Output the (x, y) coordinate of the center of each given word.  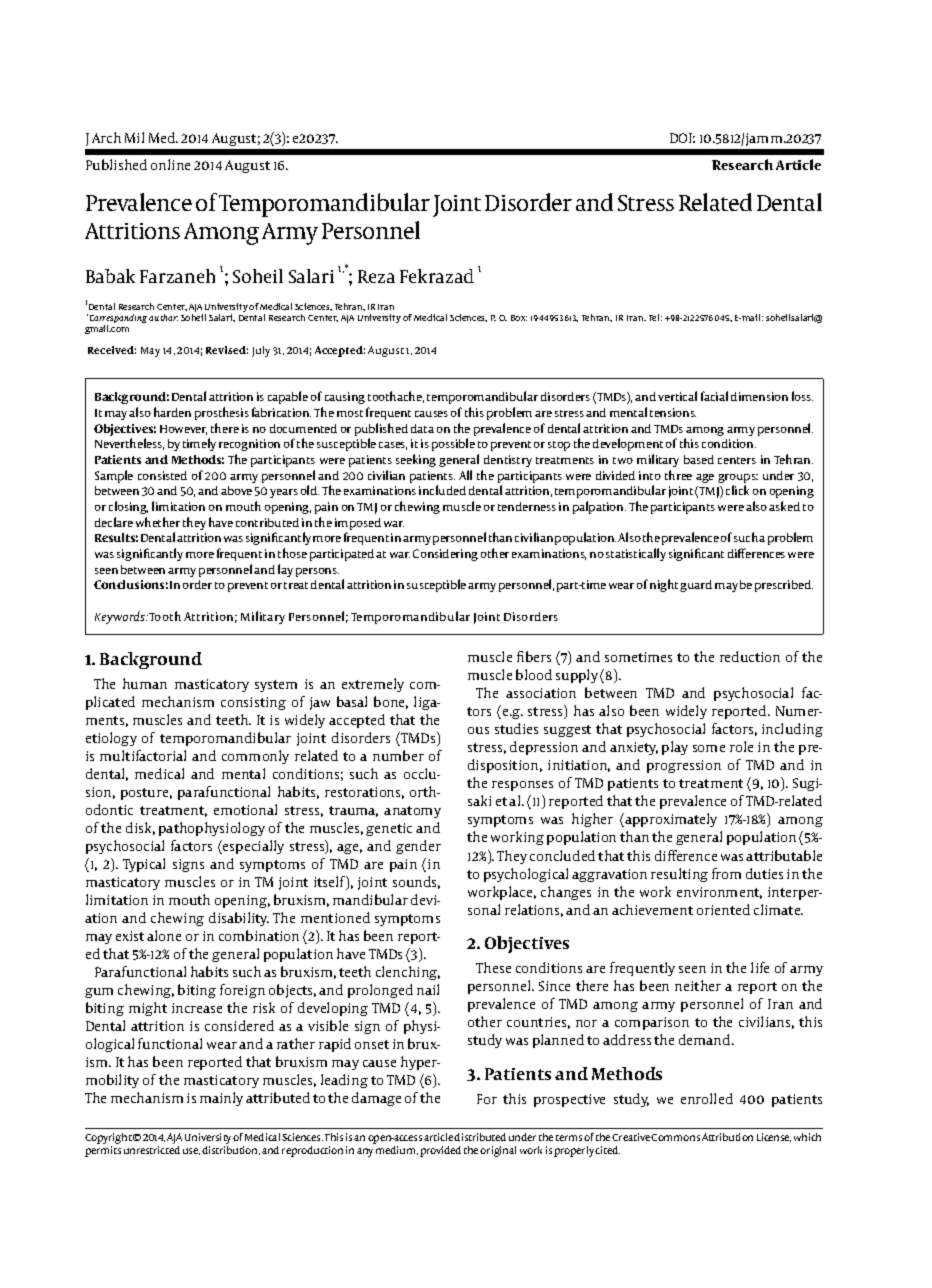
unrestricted (152, 1150)
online (170, 164)
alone (164, 935)
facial (714, 396)
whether (158, 522)
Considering (445, 555)
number (398, 755)
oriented (723, 909)
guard (696, 586)
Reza (376, 276)
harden (172, 412)
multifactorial (143, 755)
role (741, 746)
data (422, 428)
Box (519, 318)
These (493, 967)
